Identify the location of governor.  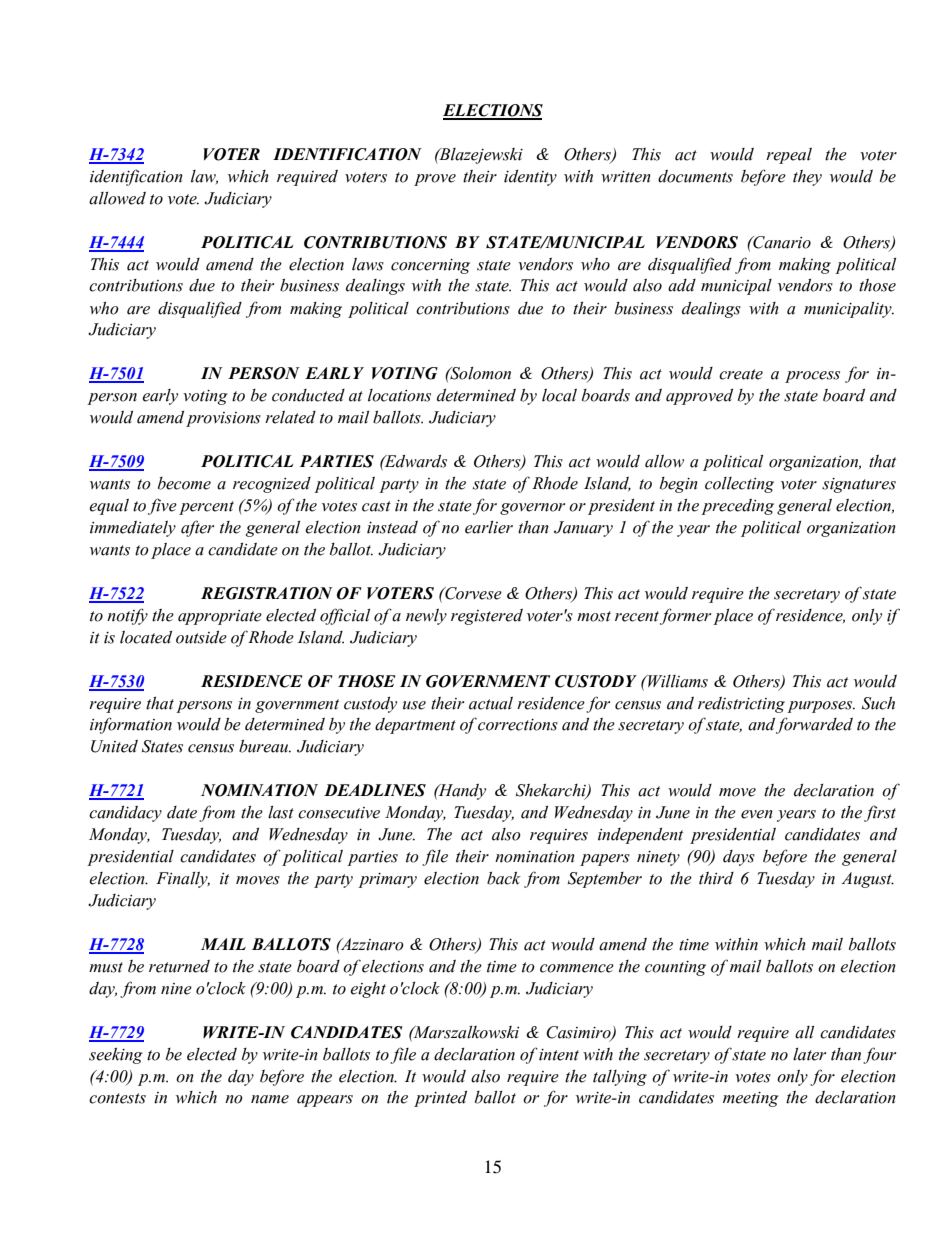
(532, 509).
